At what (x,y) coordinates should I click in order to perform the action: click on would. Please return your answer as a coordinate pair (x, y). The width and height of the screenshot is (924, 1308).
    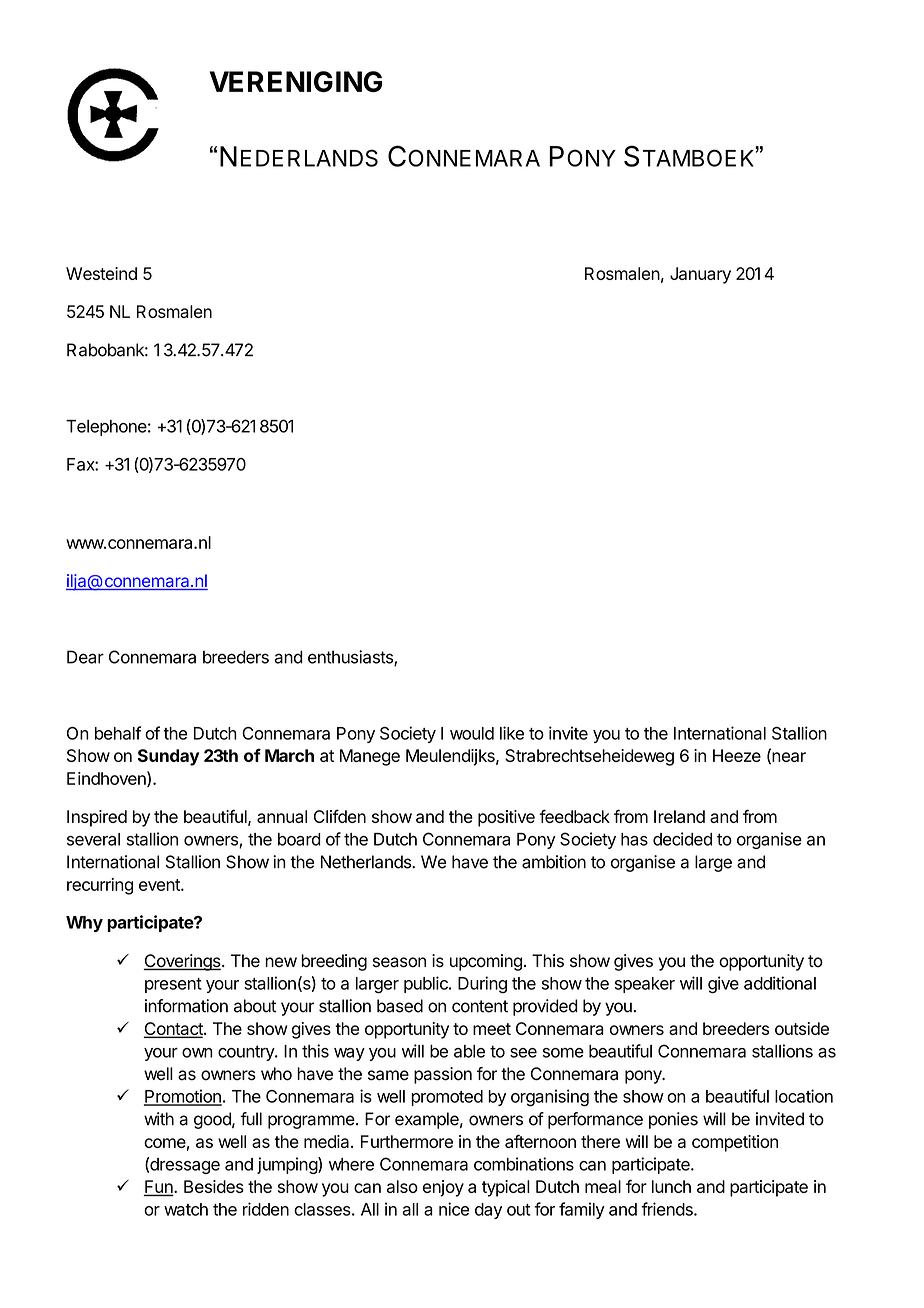
    Looking at the image, I should click on (472, 733).
